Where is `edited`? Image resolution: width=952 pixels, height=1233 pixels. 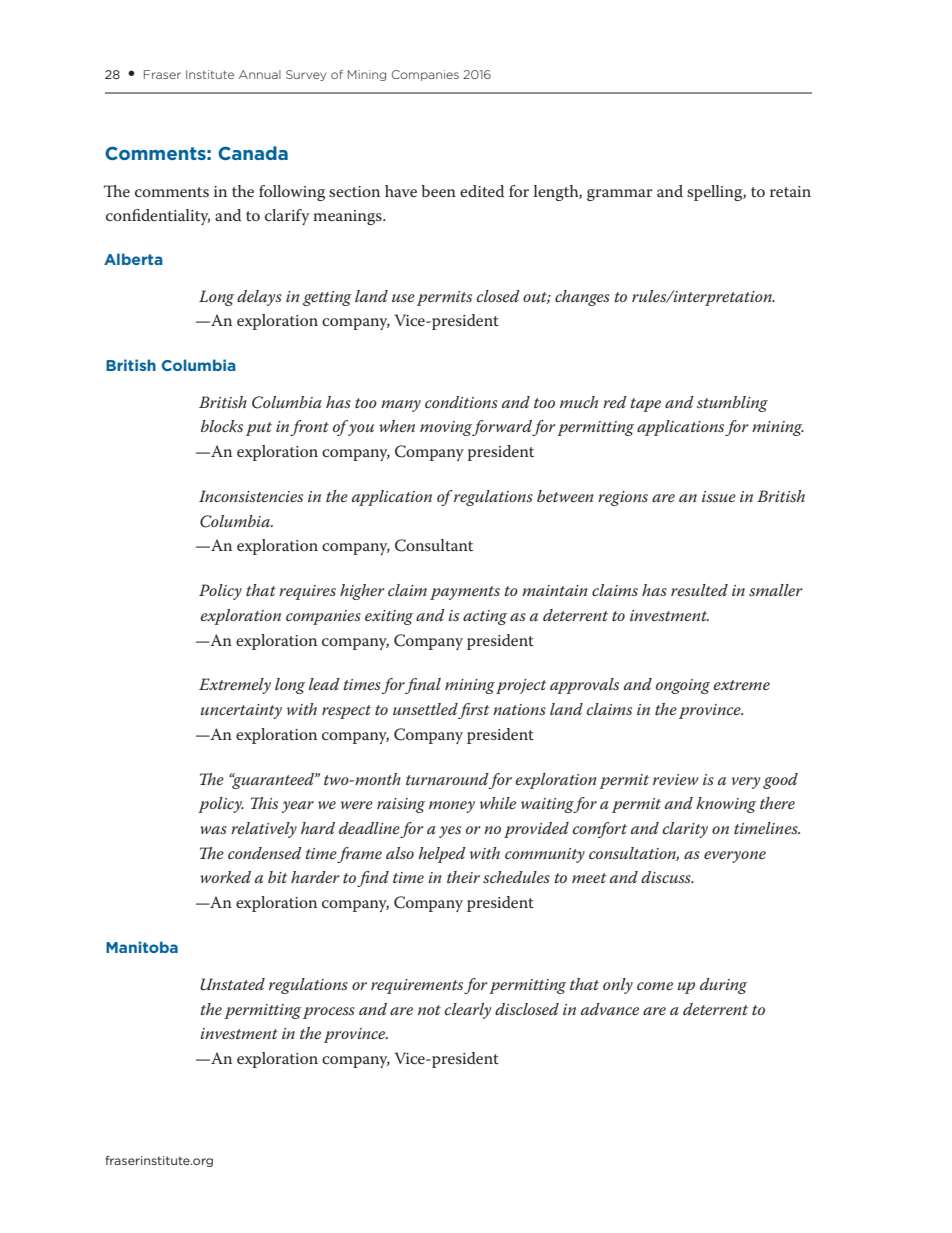 edited is located at coordinates (482, 191).
